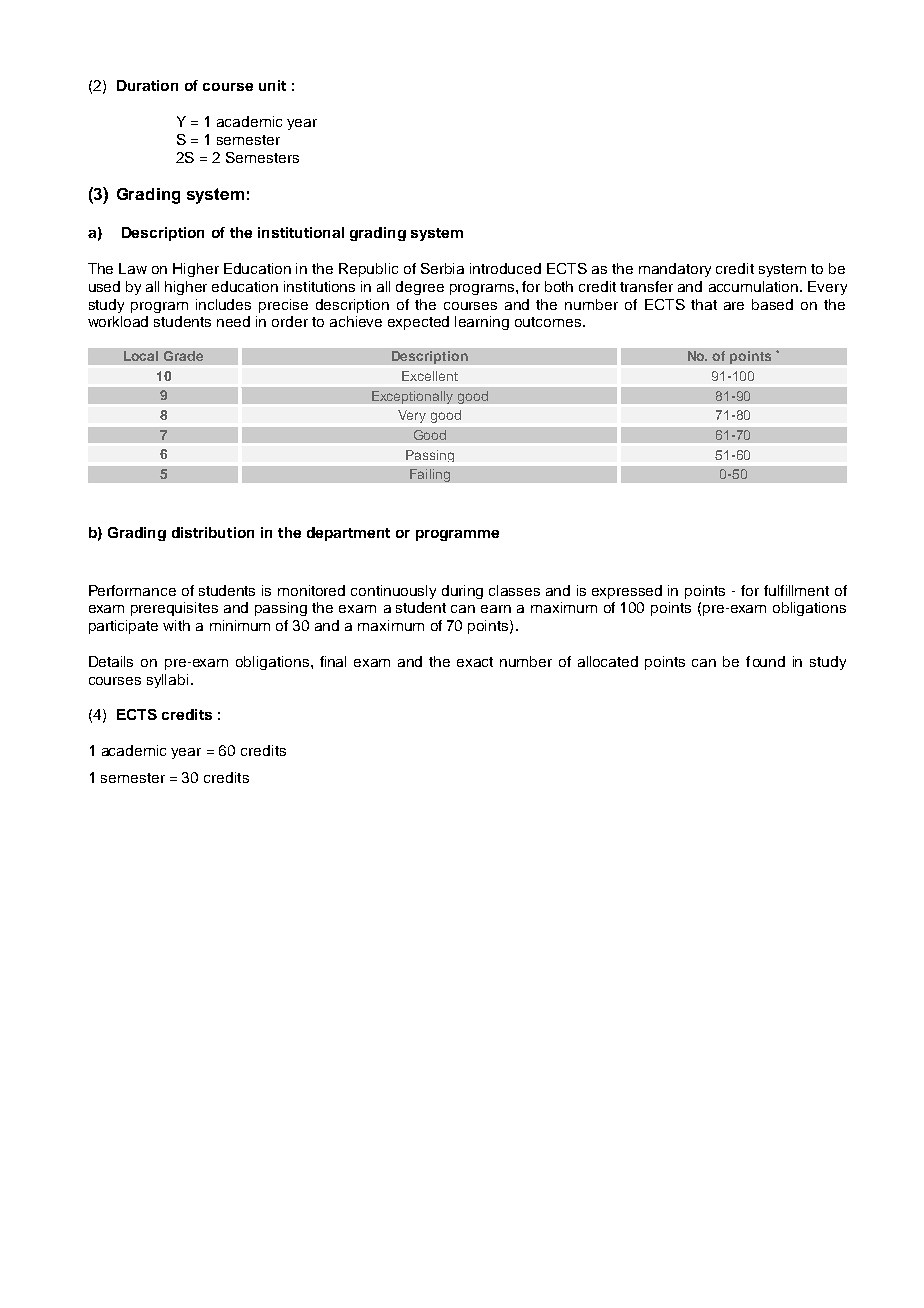 The image size is (924, 1308). Describe the element at coordinates (704, 304) in the document. I see `that` at that location.
